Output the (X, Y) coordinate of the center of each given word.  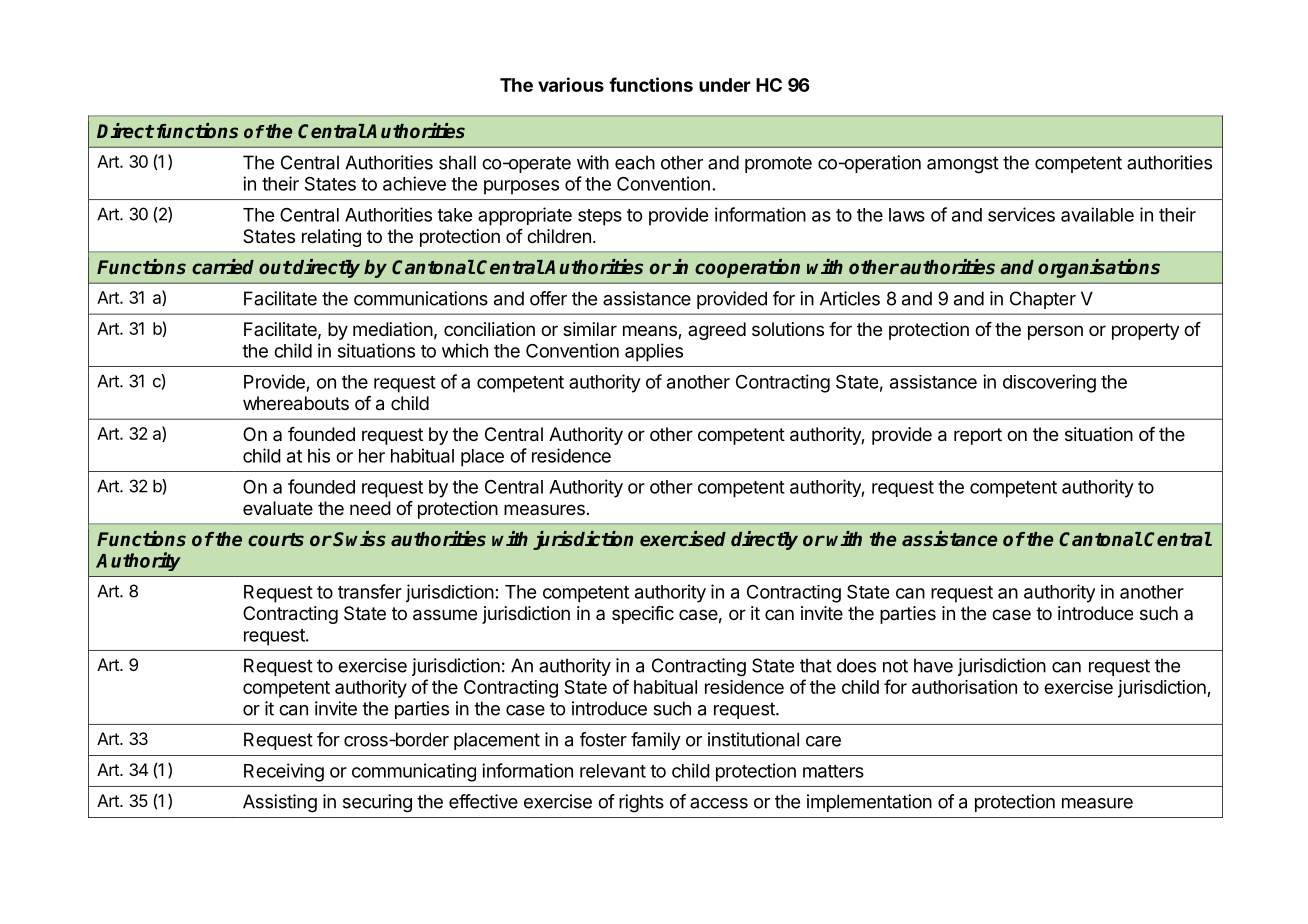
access (719, 803)
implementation (869, 803)
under (725, 85)
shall (457, 162)
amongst (963, 165)
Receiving (284, 772)
